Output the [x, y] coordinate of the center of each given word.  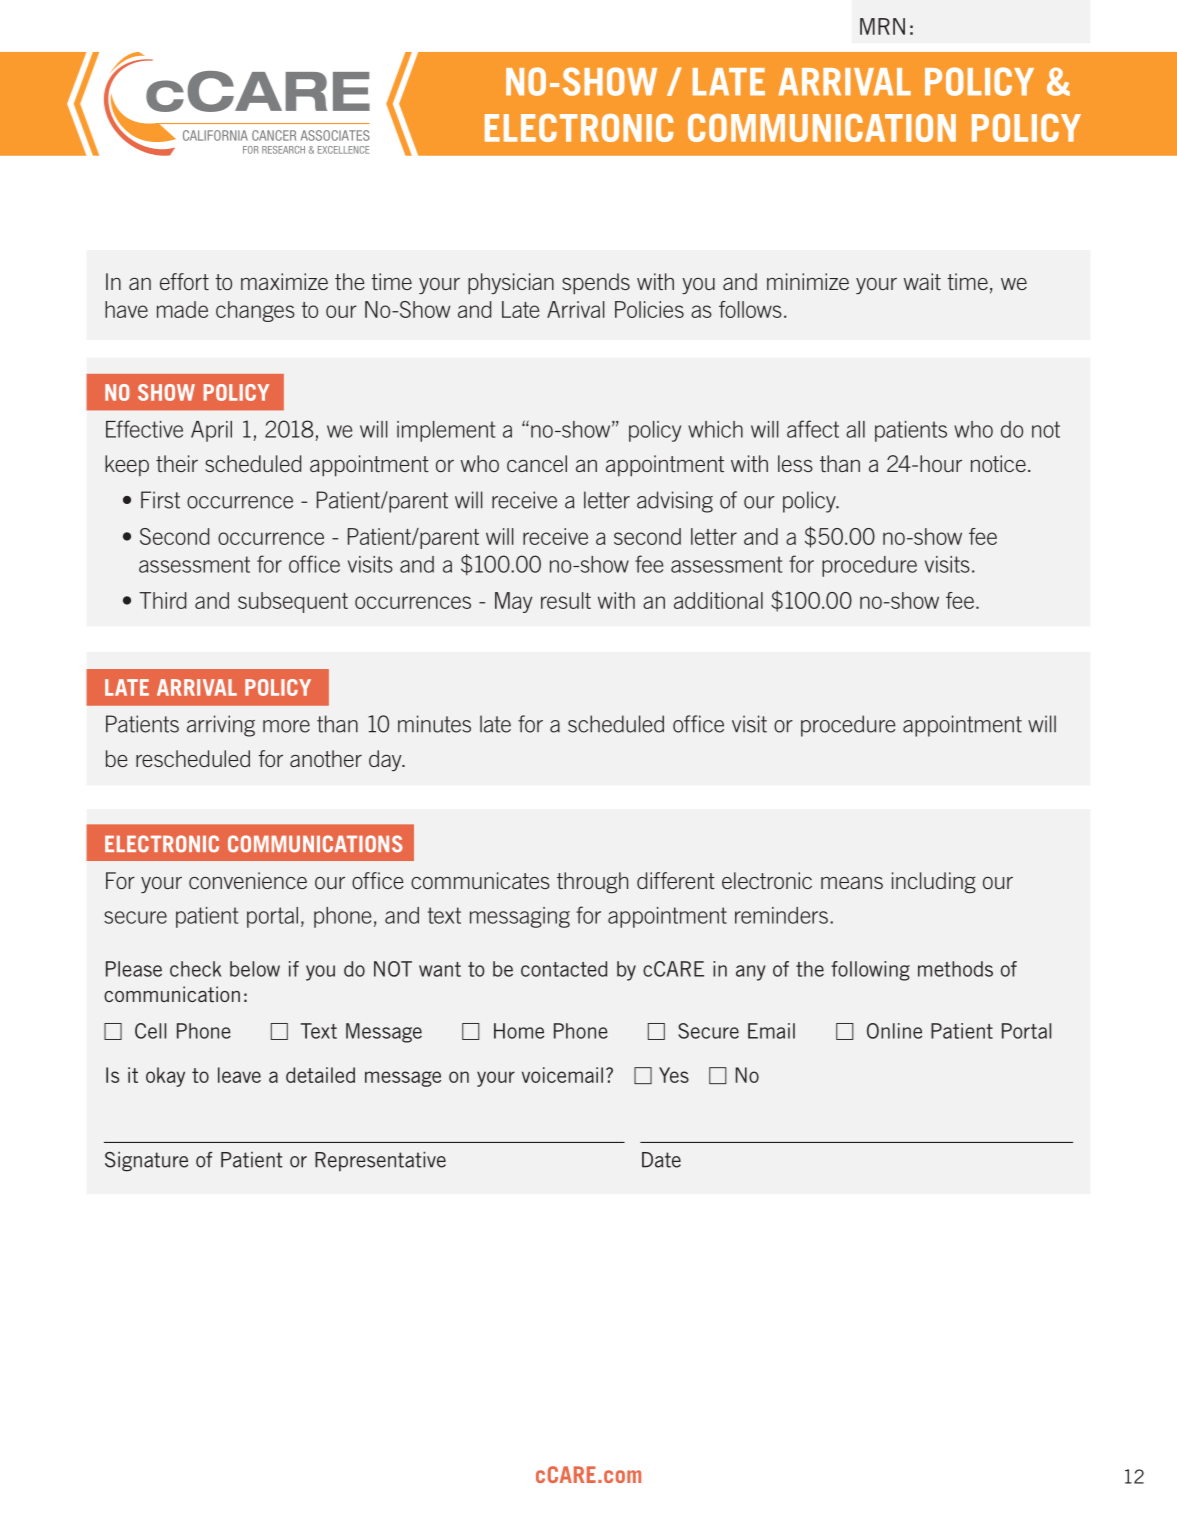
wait [922, 281]
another [326, 758]
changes [255, 311]
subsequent [293, 602]
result [566, 600]
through [592, 883]
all [855, 429]
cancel [537, 463]
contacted [564, 969]
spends [596, 284]
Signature [146, 1162]
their [177, 463]
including [934, 883]
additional [718, 600]
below [255, 969]
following [870, 971]
